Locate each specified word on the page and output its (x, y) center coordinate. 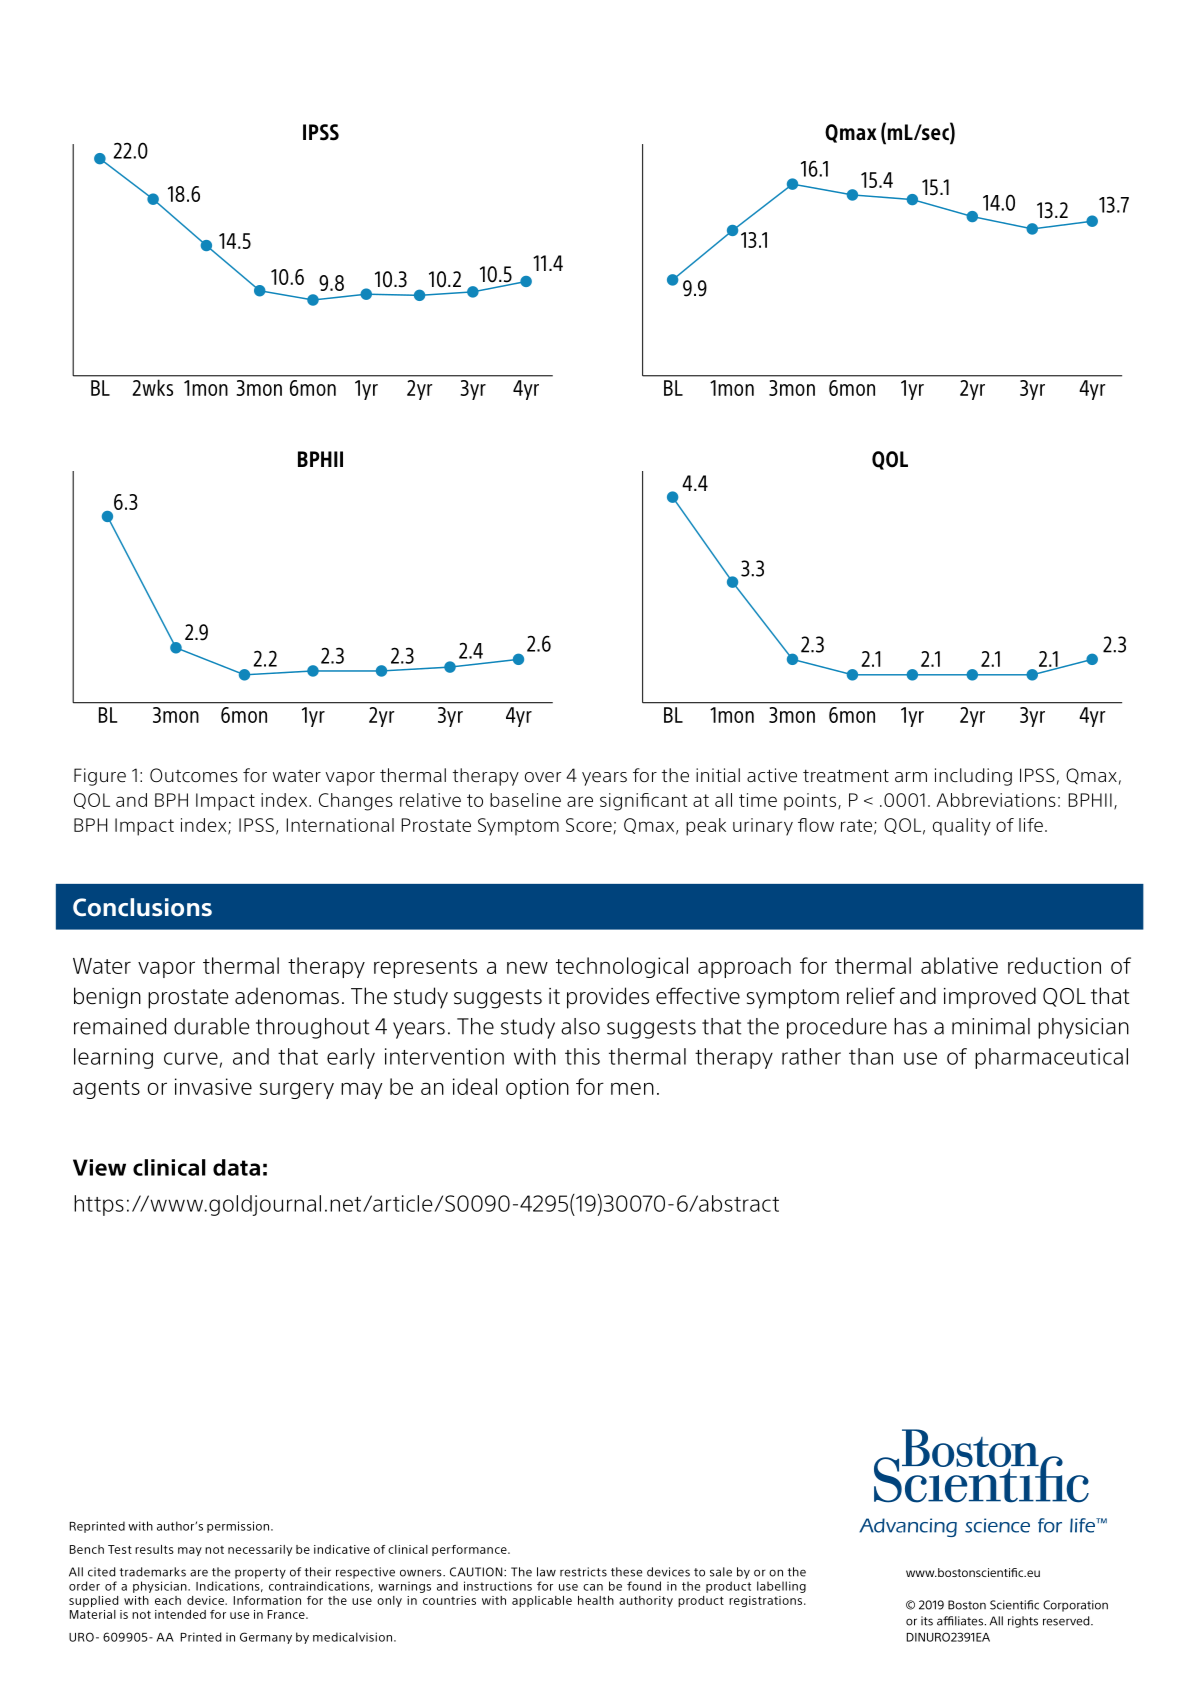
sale (721, 1572)
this (582, 1056)
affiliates (960, 1621)
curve (191, 1058)
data (236, 1167)
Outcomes (194, 775)
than (871, 1056)
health (596, 1600)
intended (180, 1614)
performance (470, 1550)
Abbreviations (996, 800)
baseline (525, 800)
